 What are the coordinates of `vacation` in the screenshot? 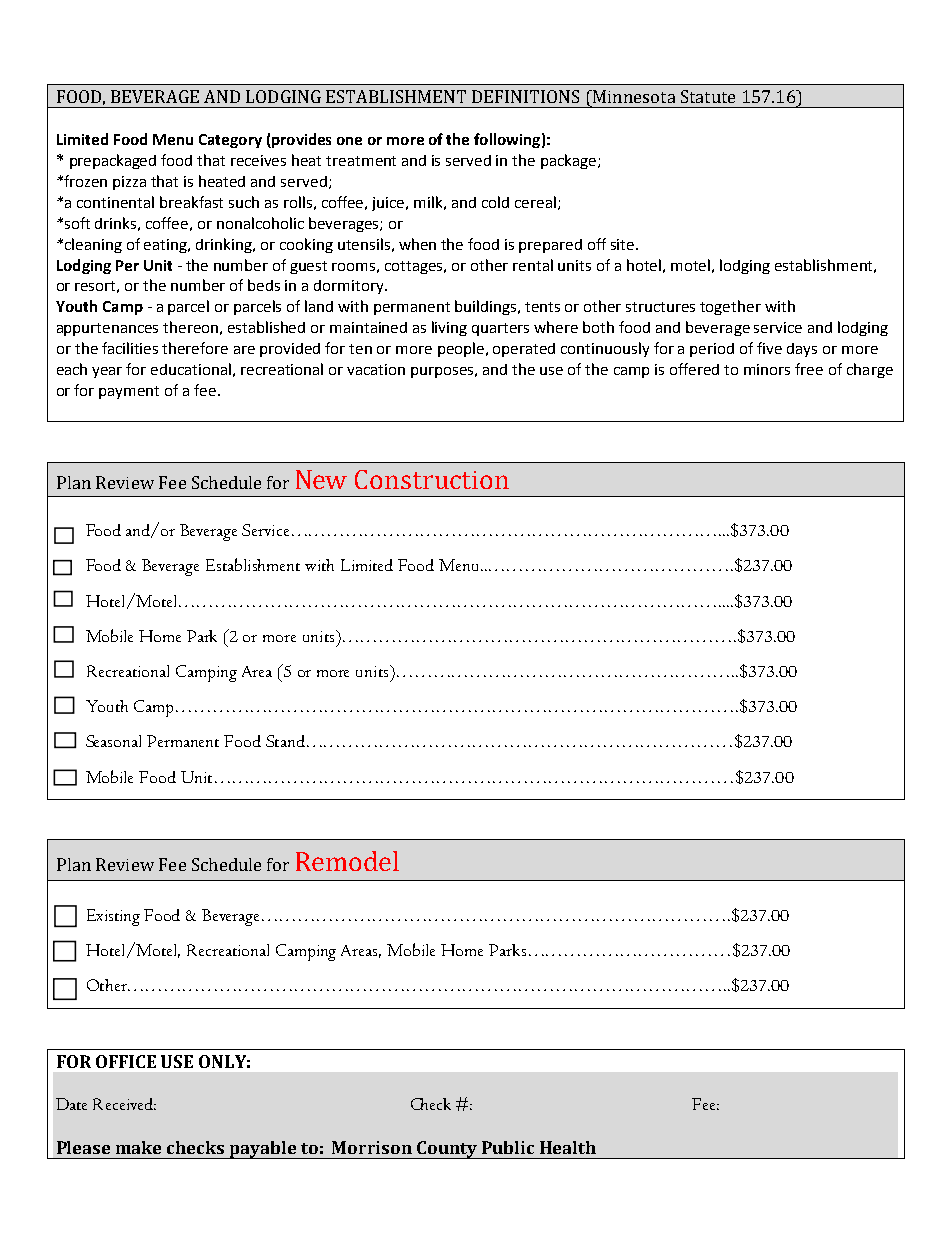 It's located at (376, 369).
